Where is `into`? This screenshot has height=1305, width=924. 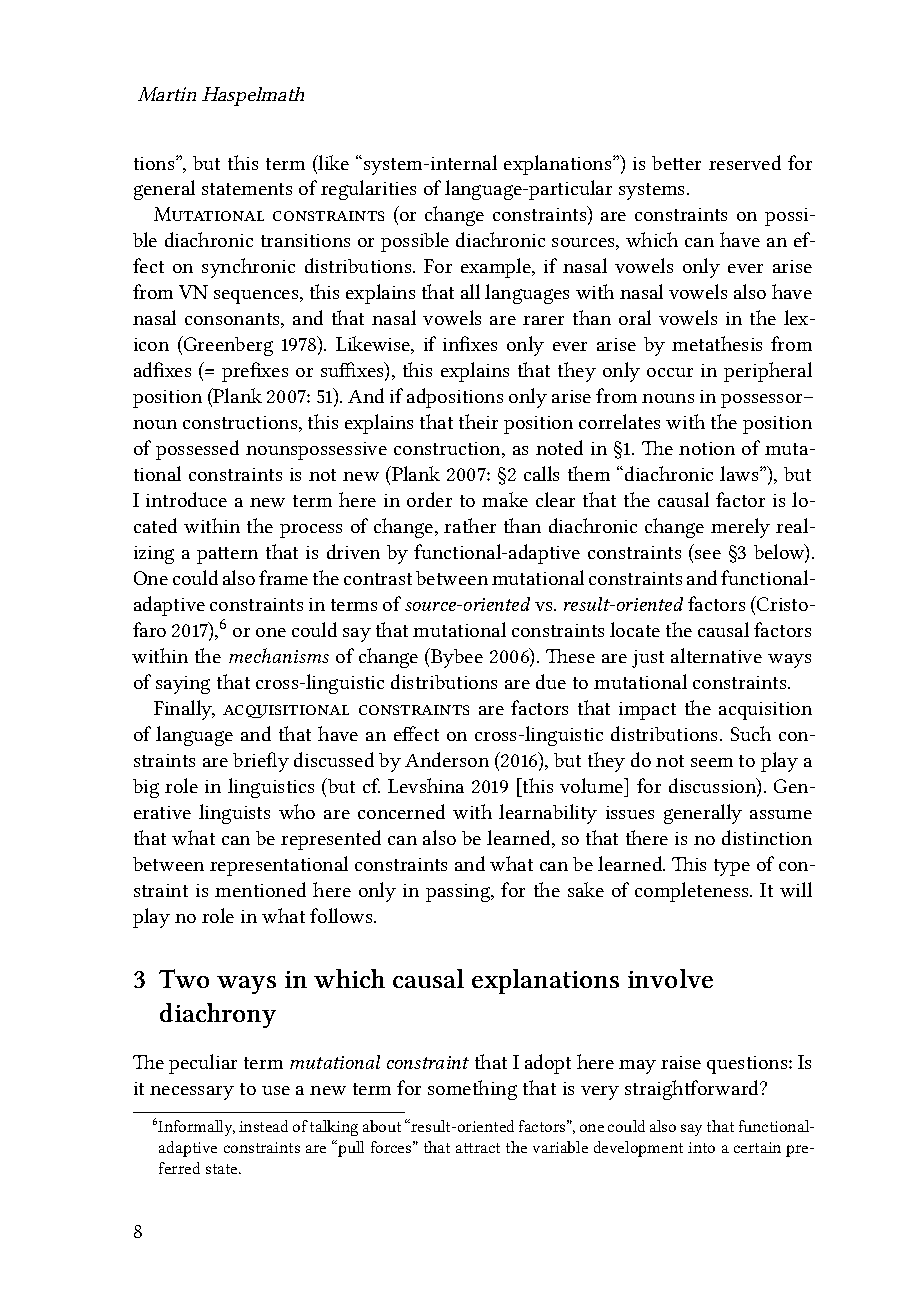 into is located at coordinates (701, 1147).
